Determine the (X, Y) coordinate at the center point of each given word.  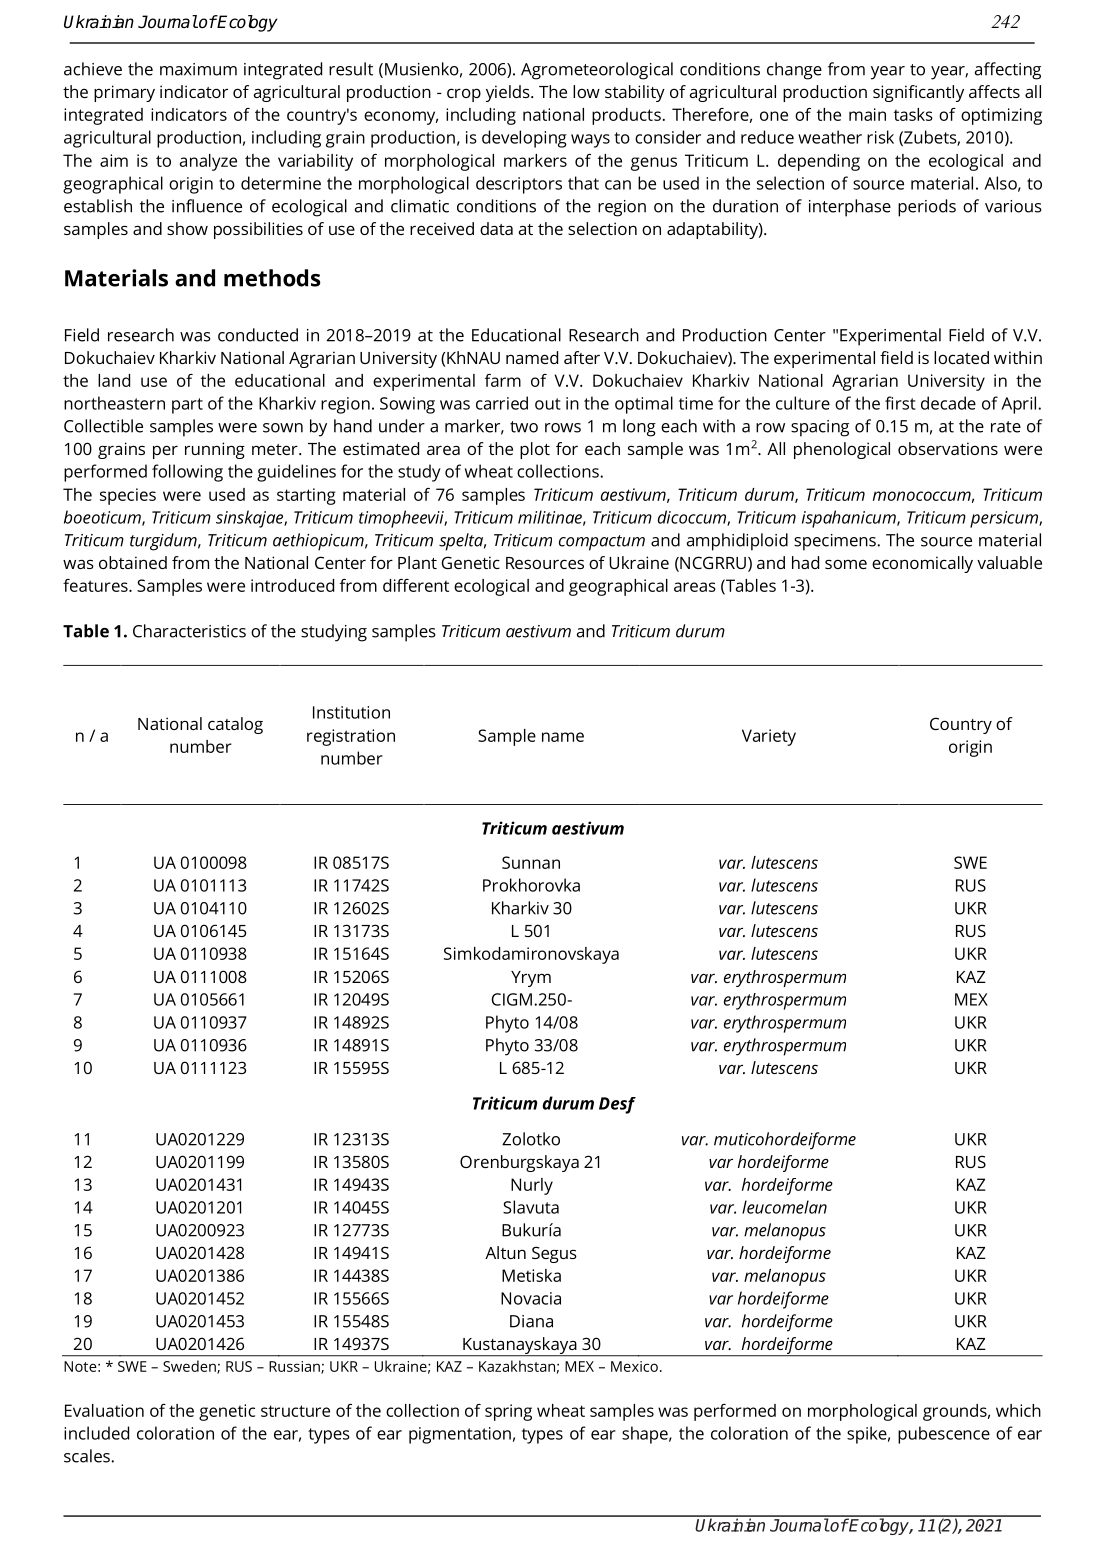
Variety (769, 737)
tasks (913, 114)
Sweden (190, 1367)
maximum (198, 69)
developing (524, 139)
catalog (235, 725)
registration (351, 737)
